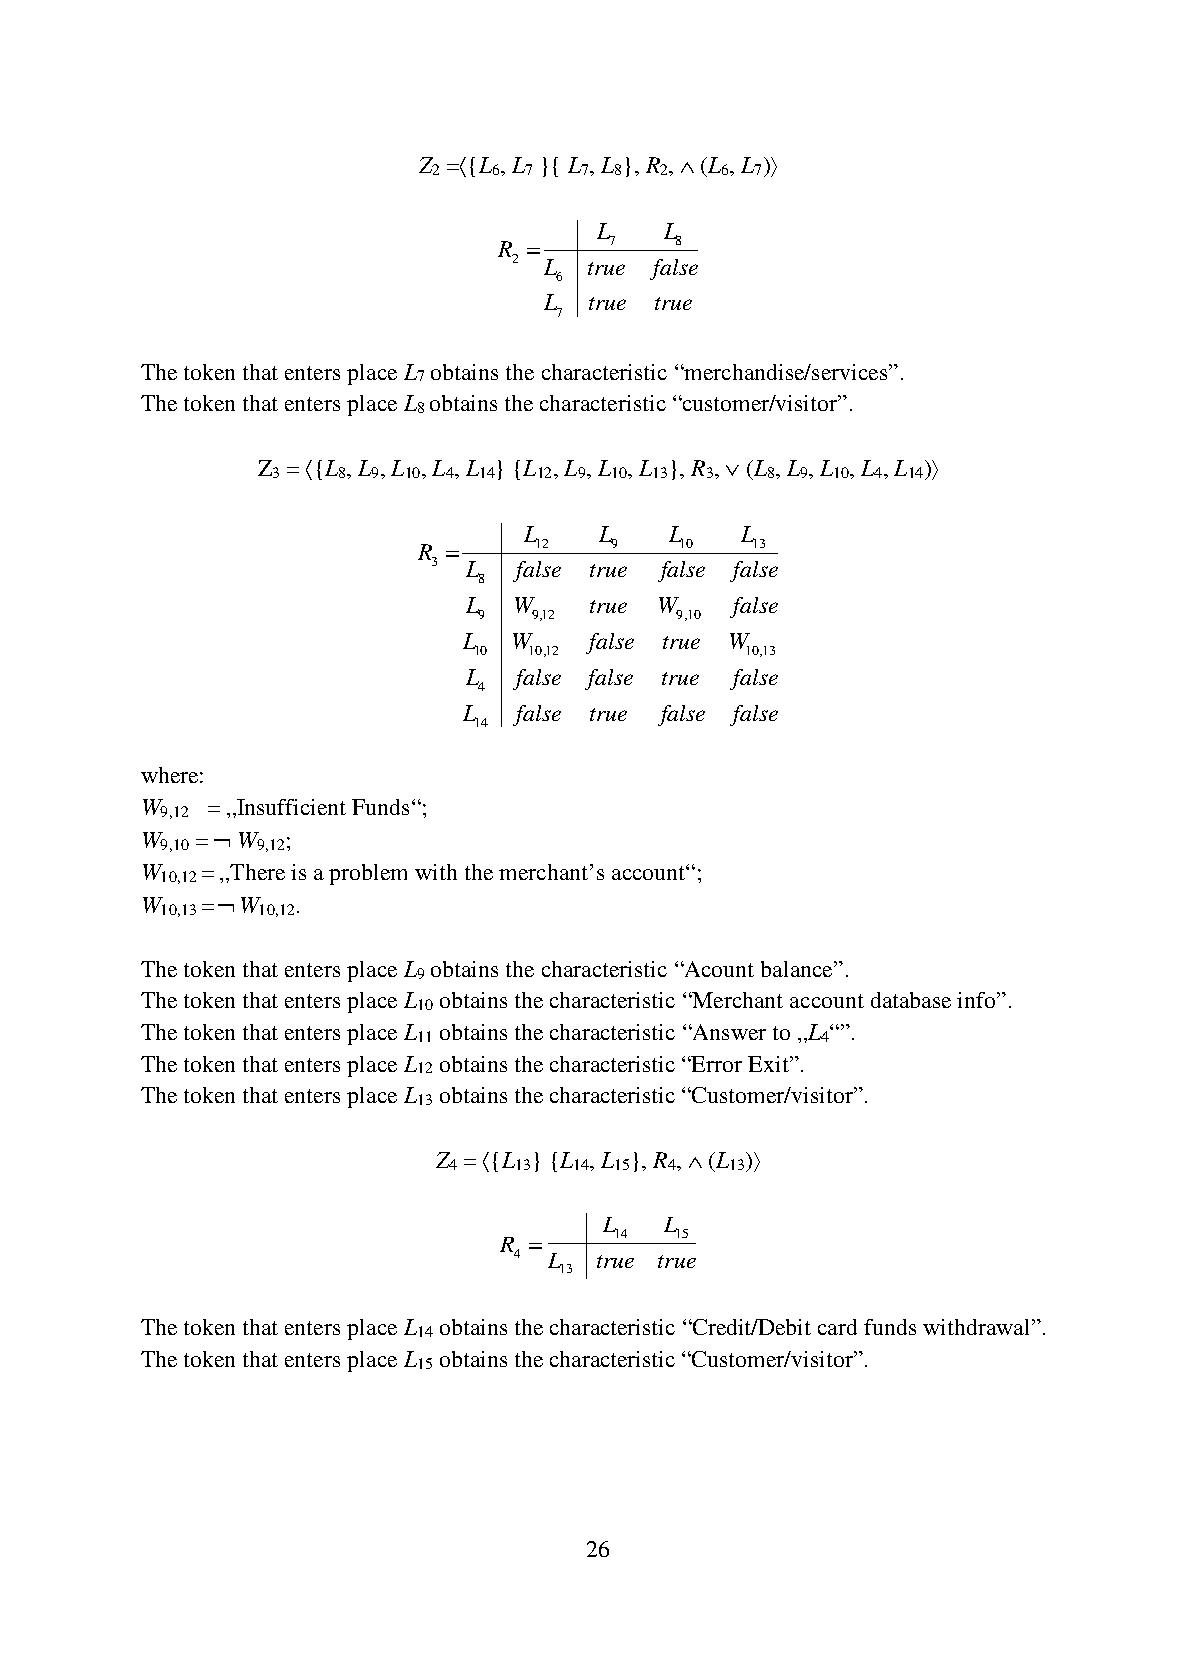 The image size is (1182, 1673). What do you see at coordinates (290, 807) in the screenshot?
I see `Insufficient` at bounding box center [290, 807].
